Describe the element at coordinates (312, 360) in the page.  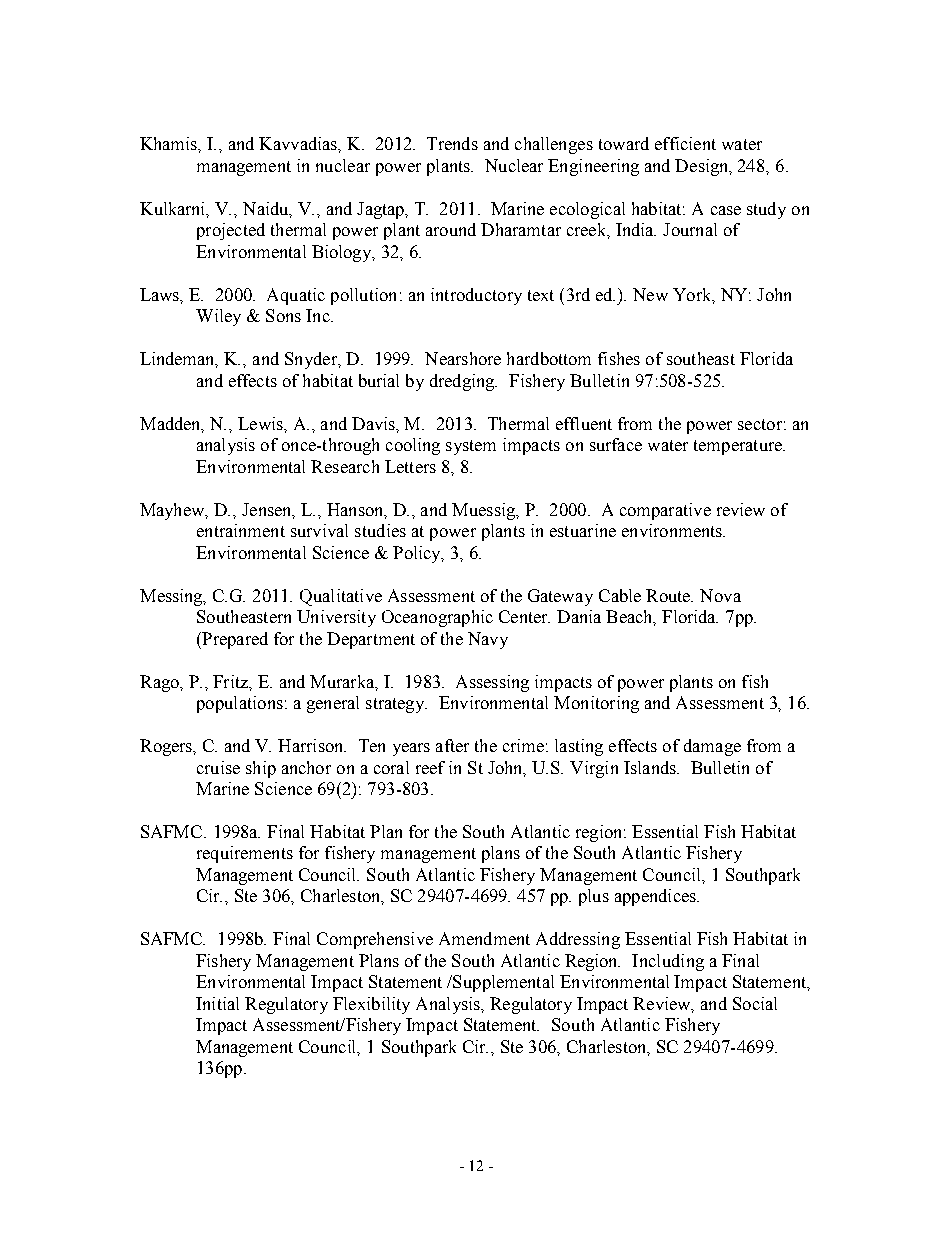
I see `Snyder` at that location.
